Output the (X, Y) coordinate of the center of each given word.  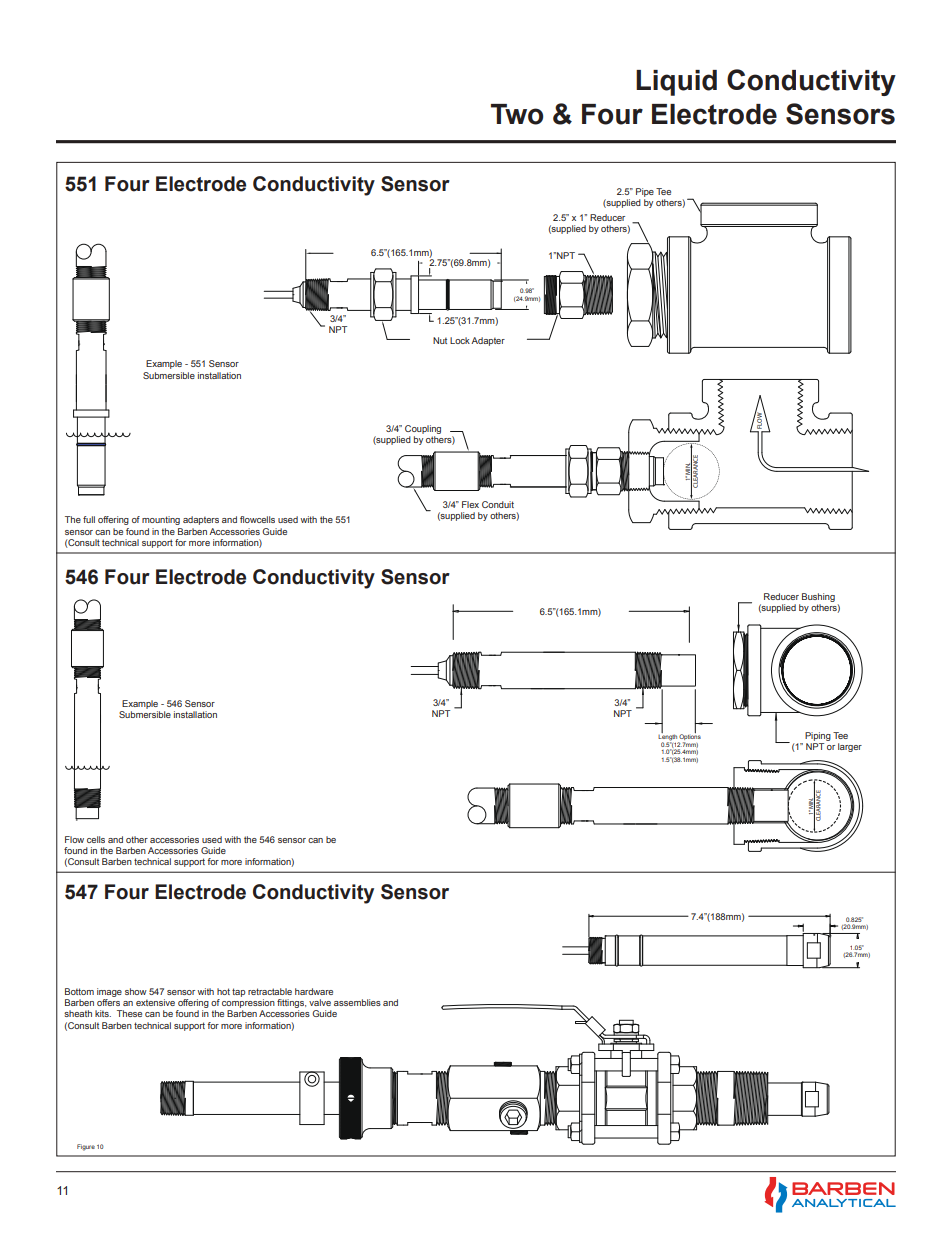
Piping (818, 736)
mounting (161, 520)
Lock (460, 340)
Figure (86, 1147)
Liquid (676, 83)
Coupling (423, 429)
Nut (440, 340)
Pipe (645, 192)
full (89, 519)
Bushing (818, 597)
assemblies (357, 1002)
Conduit (498, 504)
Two (517, 114)
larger (850, 747)
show (136, 991)
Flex (470, 504)
